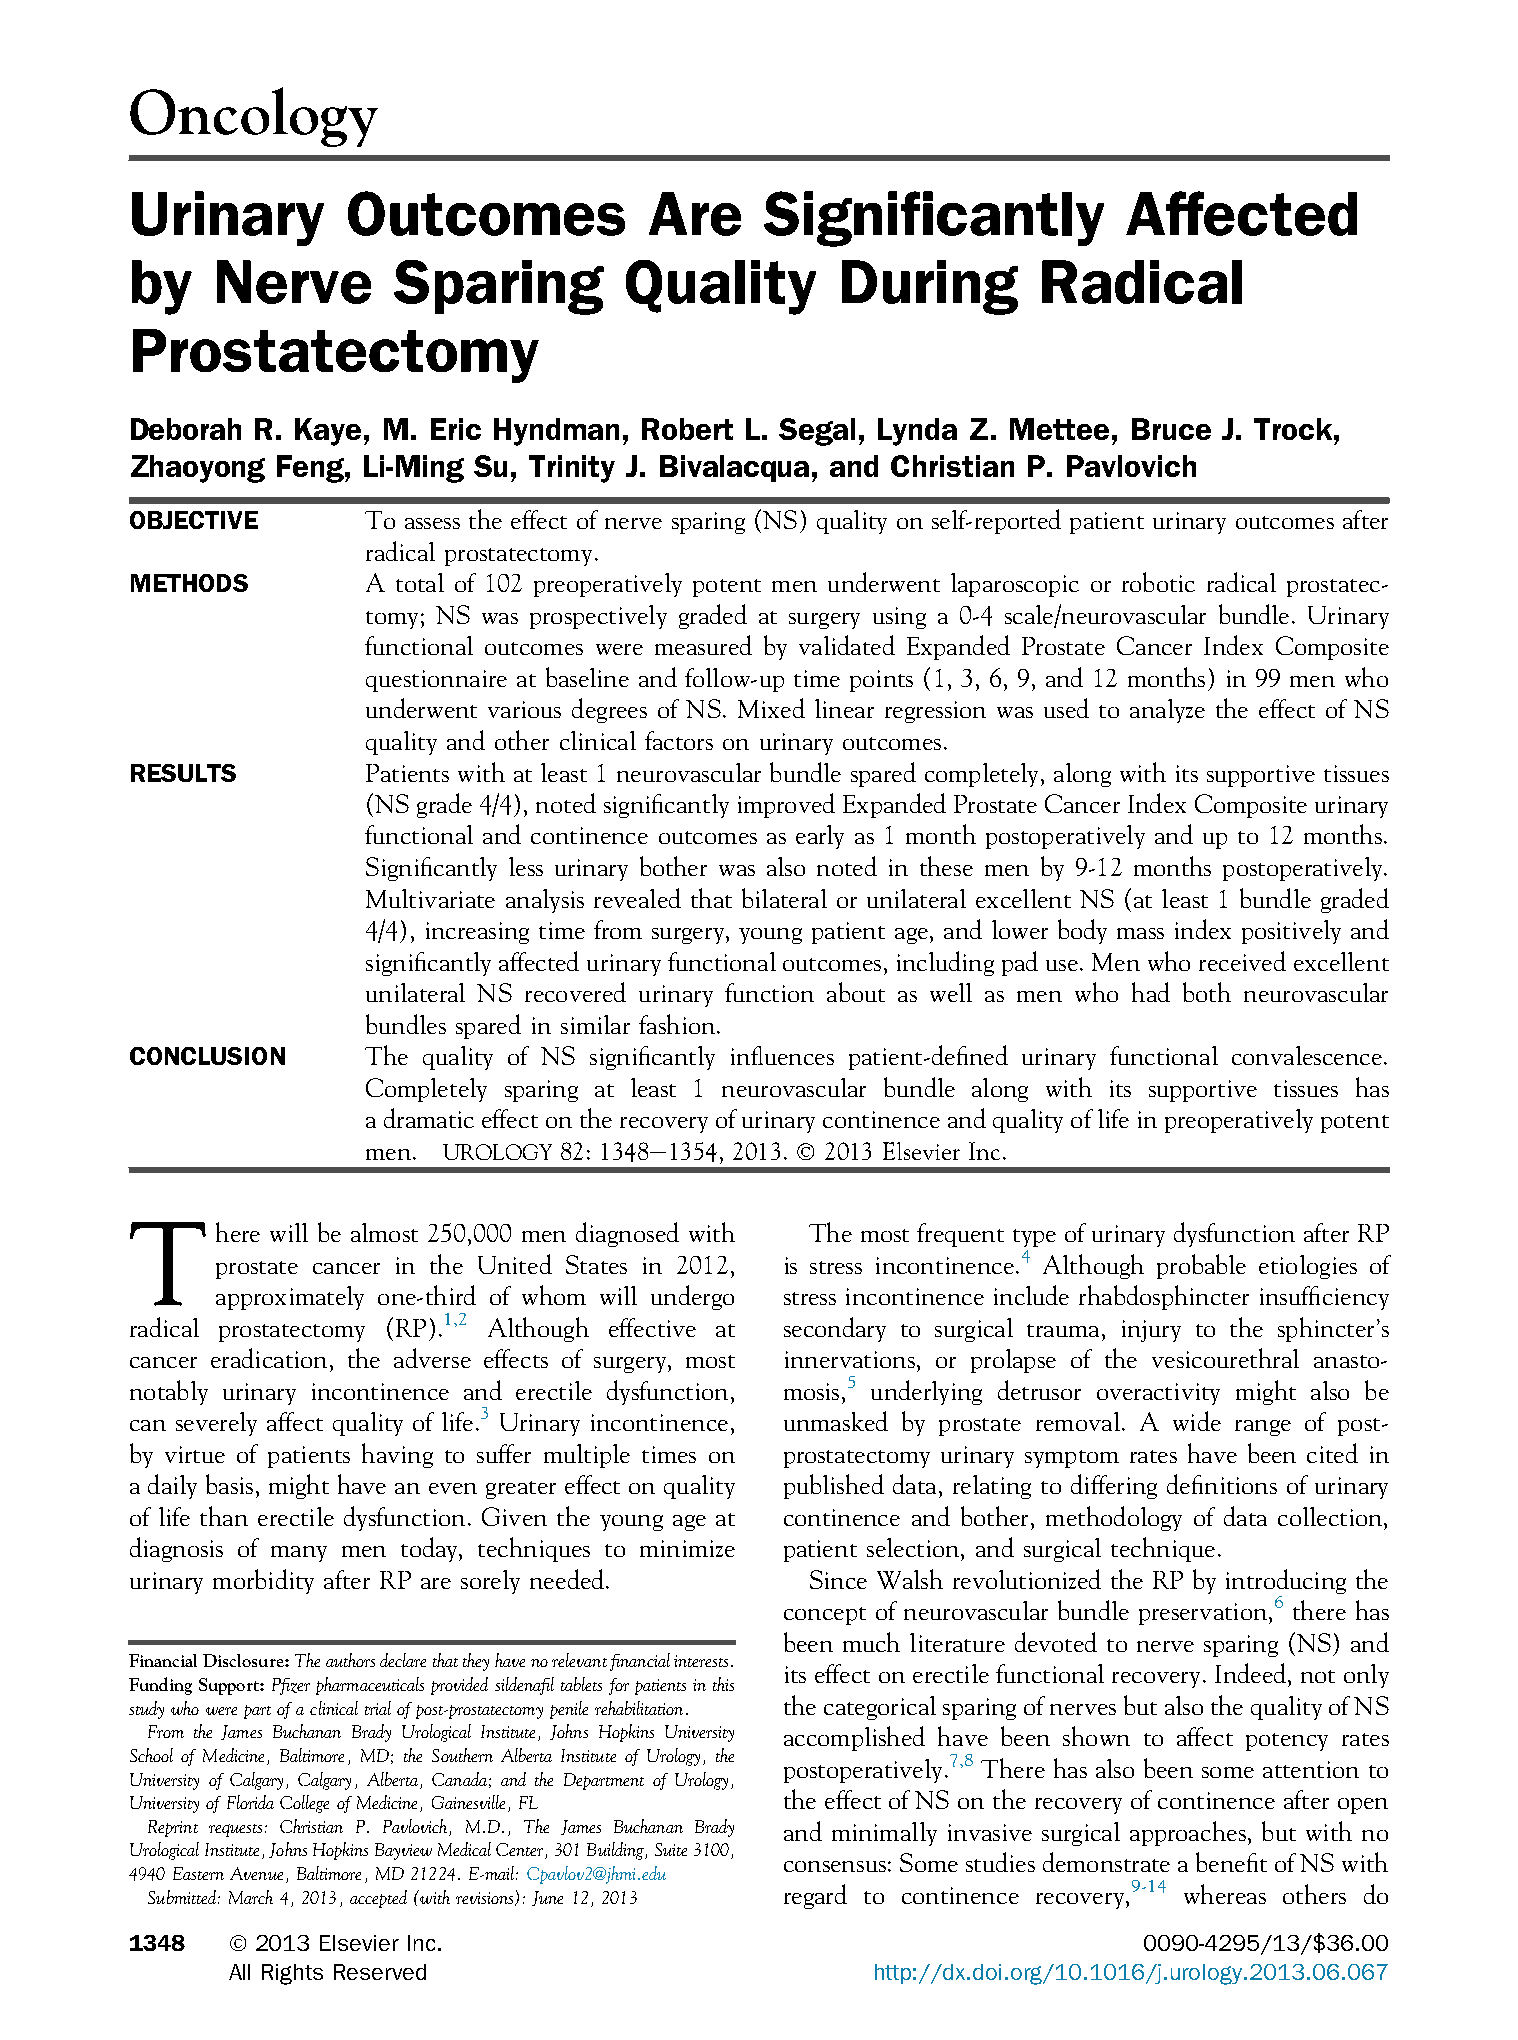 The height and width of the screenshot is (2040, 1518). What do you see at coordinates (815, 1896) in the screenshot?
I see `regard` at bounding box center [815, 1896].
